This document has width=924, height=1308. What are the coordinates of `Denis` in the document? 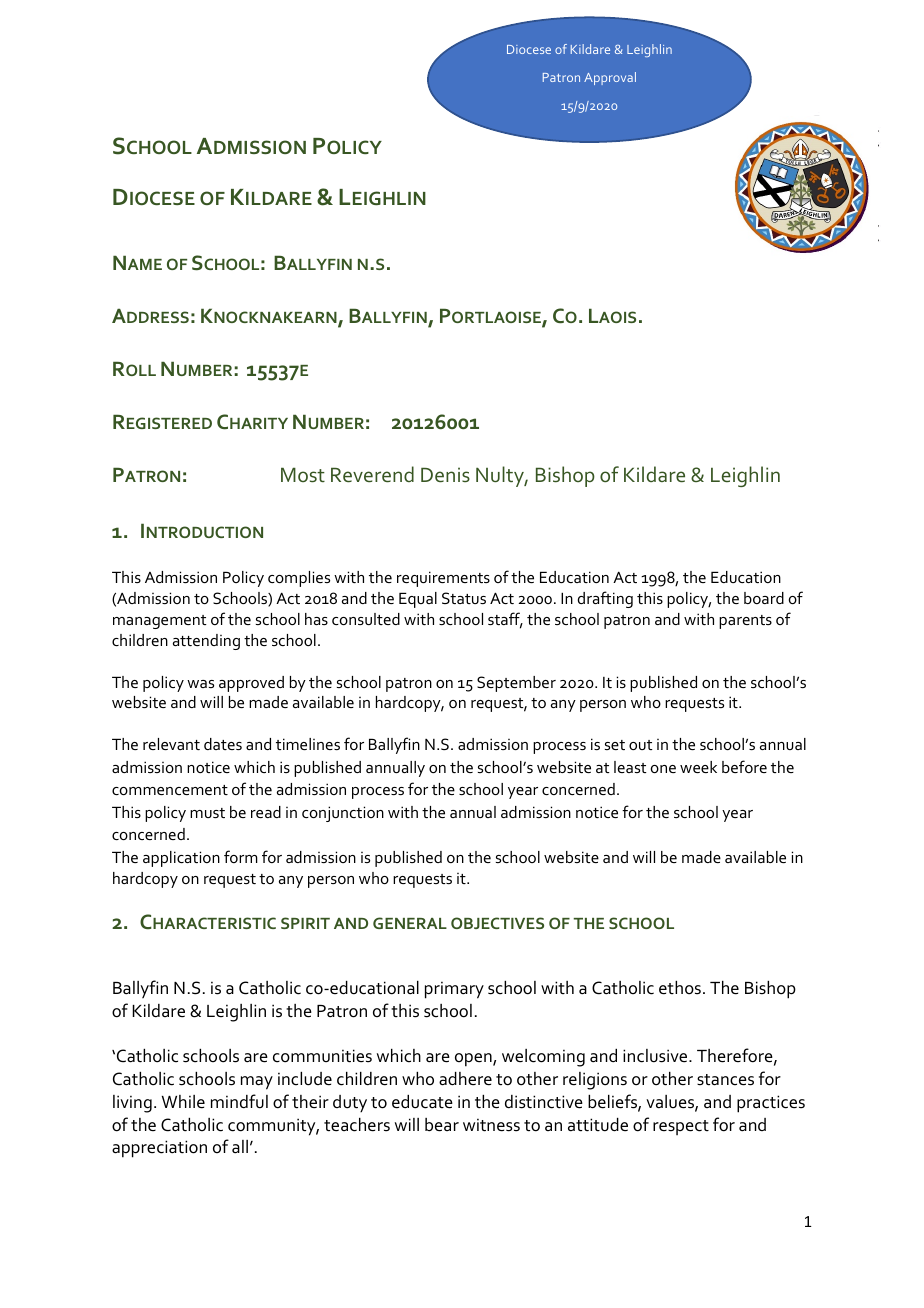 It's located at (445, 475).
